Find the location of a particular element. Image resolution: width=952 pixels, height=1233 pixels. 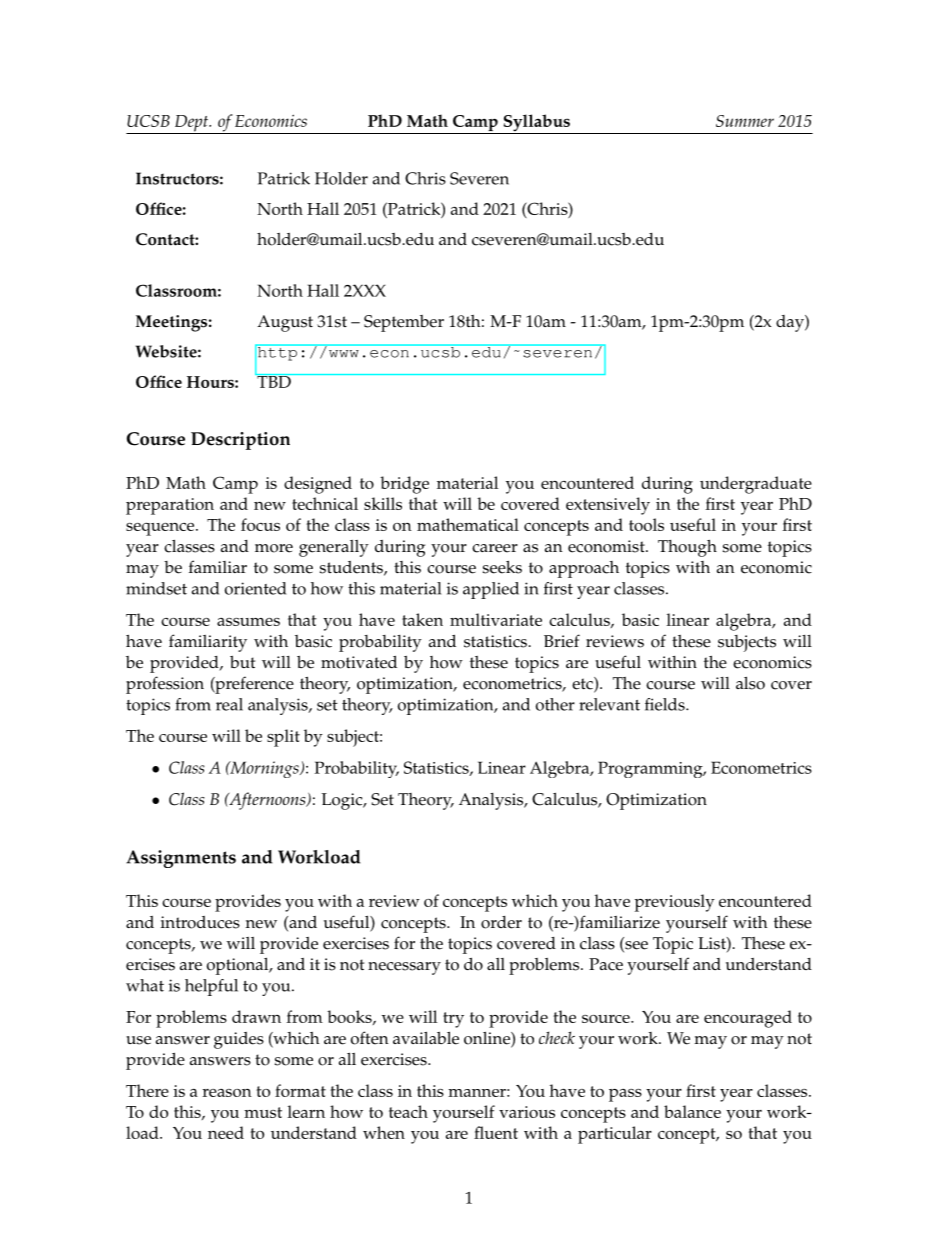

order is located at coordinates (501, 922).
